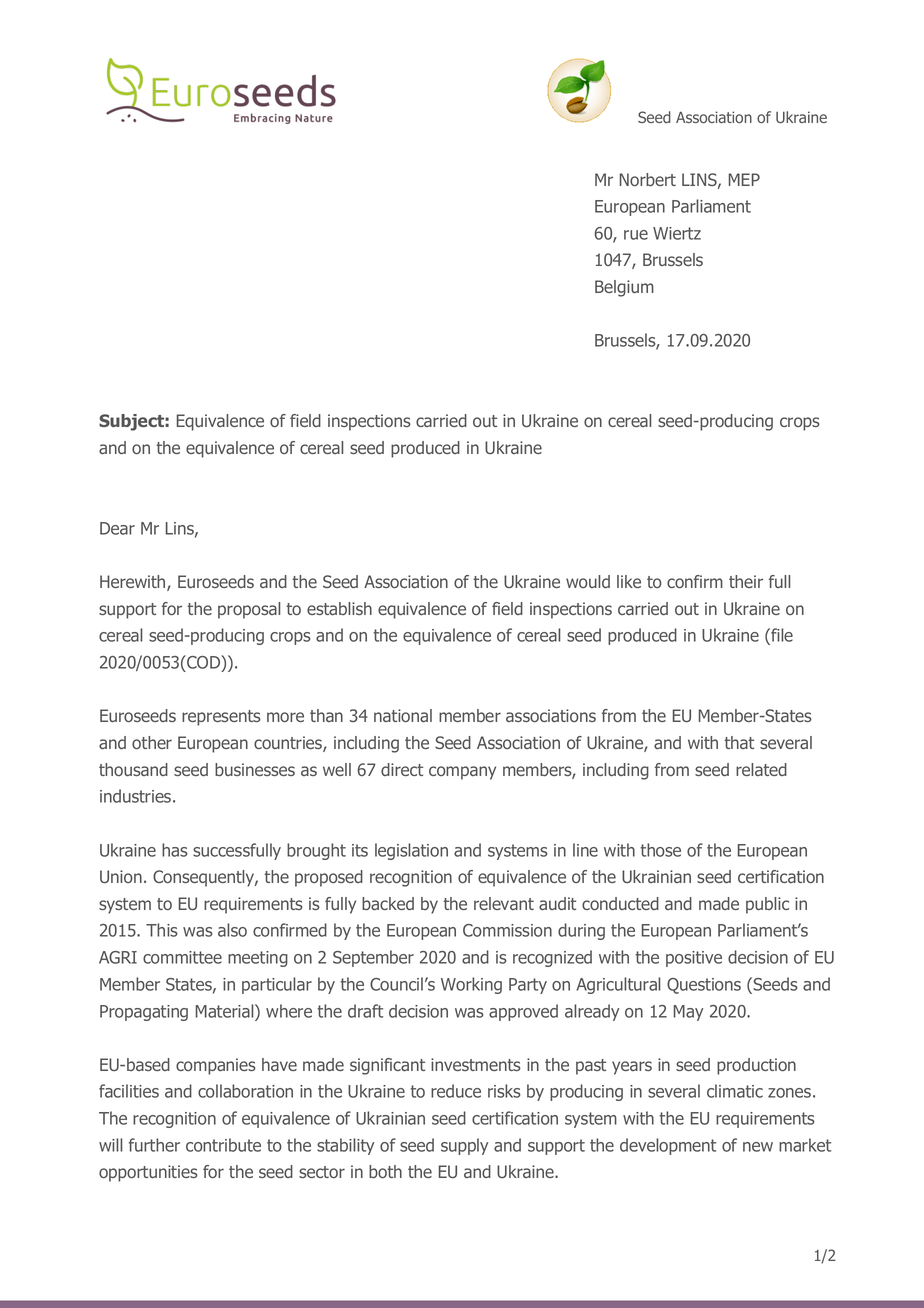 Image resolution: width=924 pixels, height=1308 pixels. What do you see at coordinates (660, 850) in the document?
I see `those` at bounding box center [660, 850].
